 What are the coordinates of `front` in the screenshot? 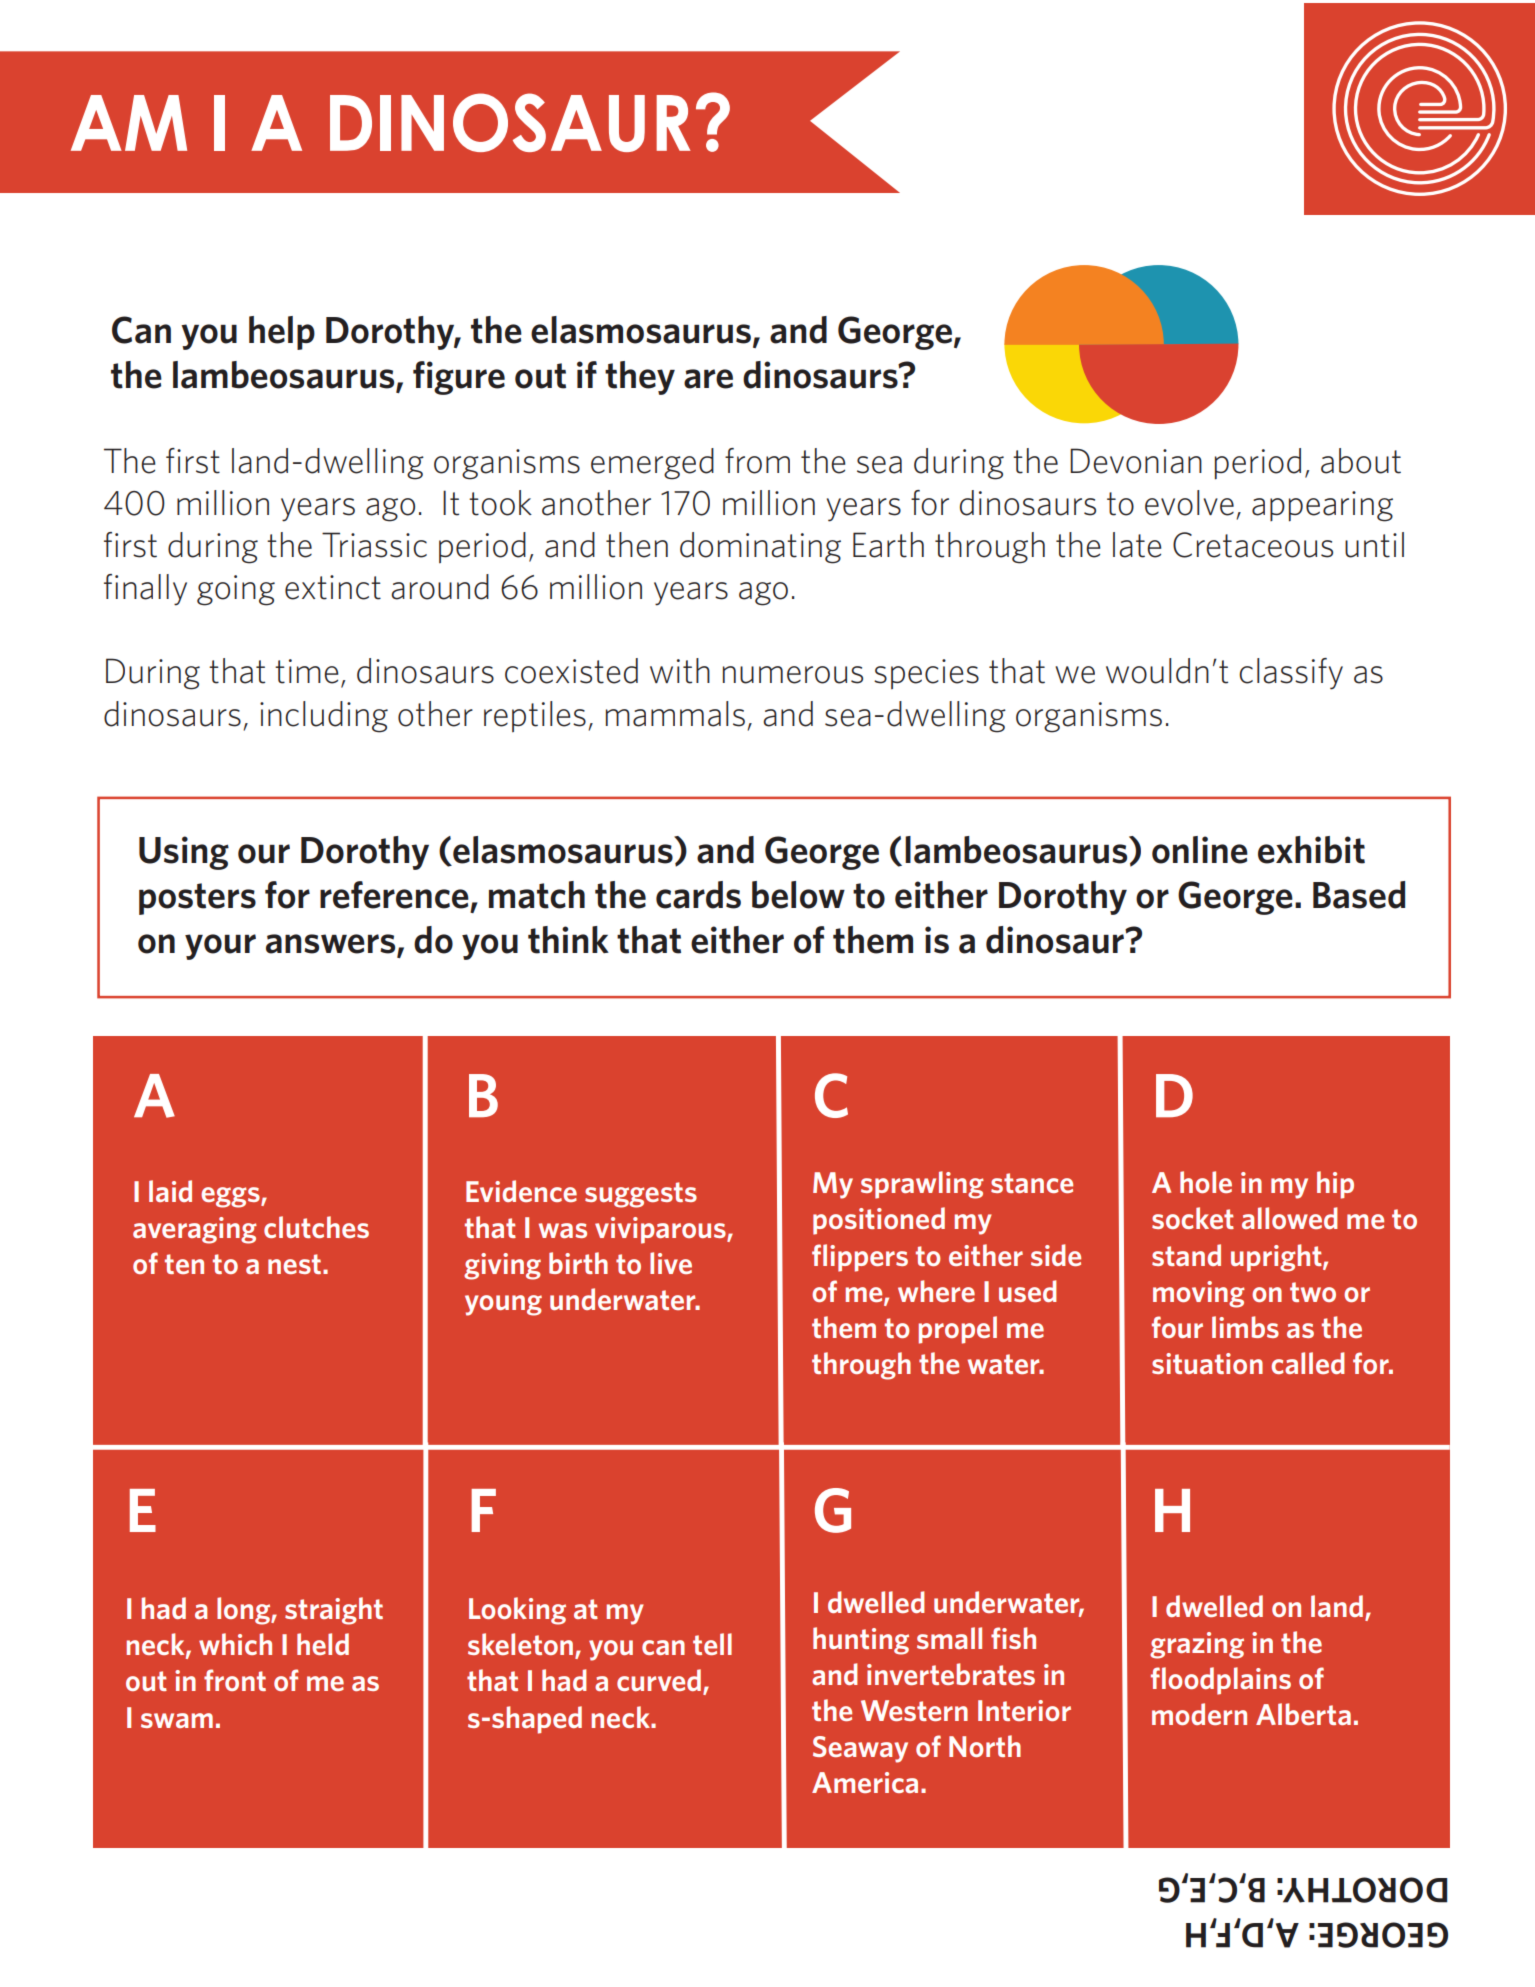 It's located at (235, 1680).
